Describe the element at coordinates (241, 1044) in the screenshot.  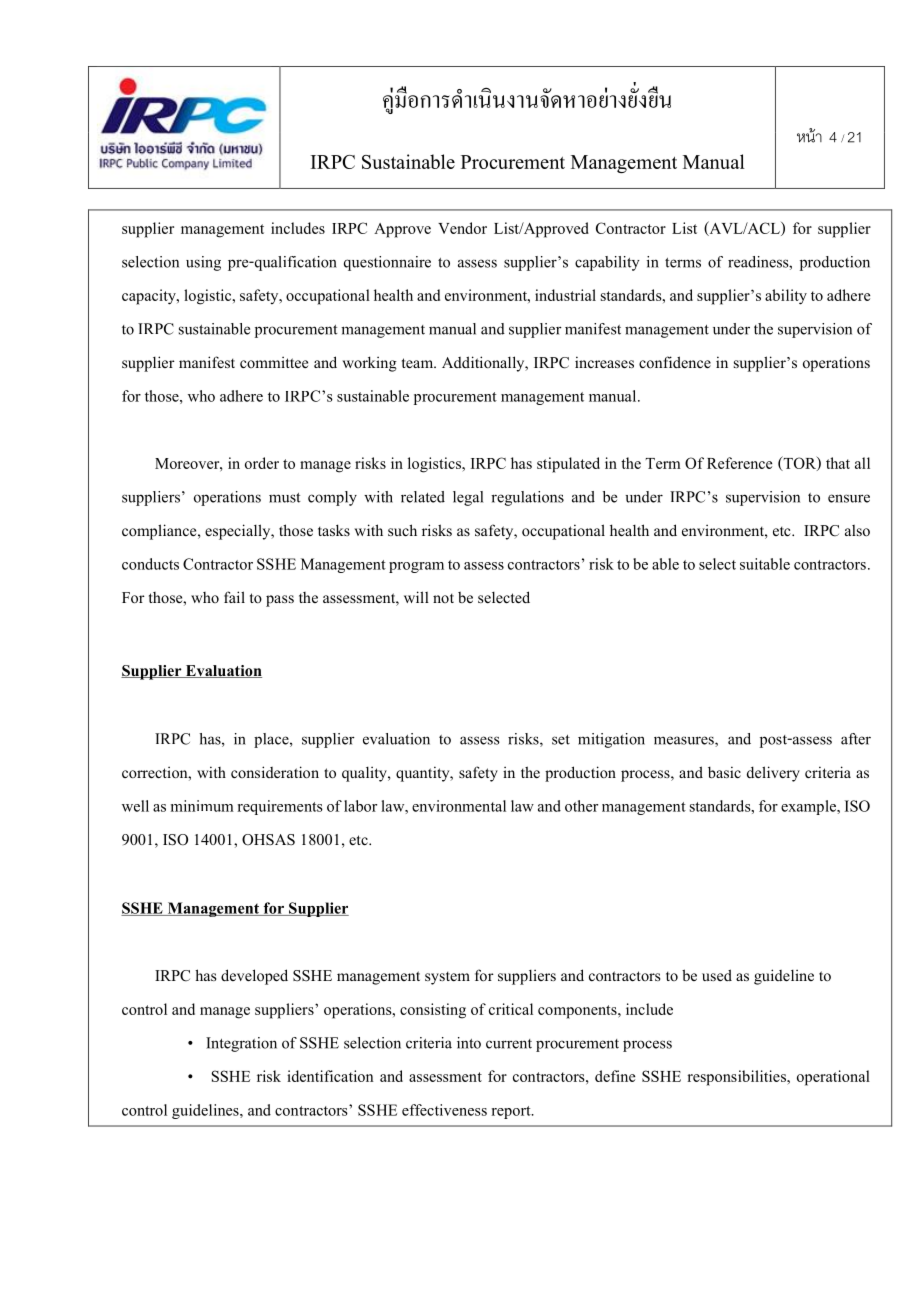
I see `Integration` at that location.
